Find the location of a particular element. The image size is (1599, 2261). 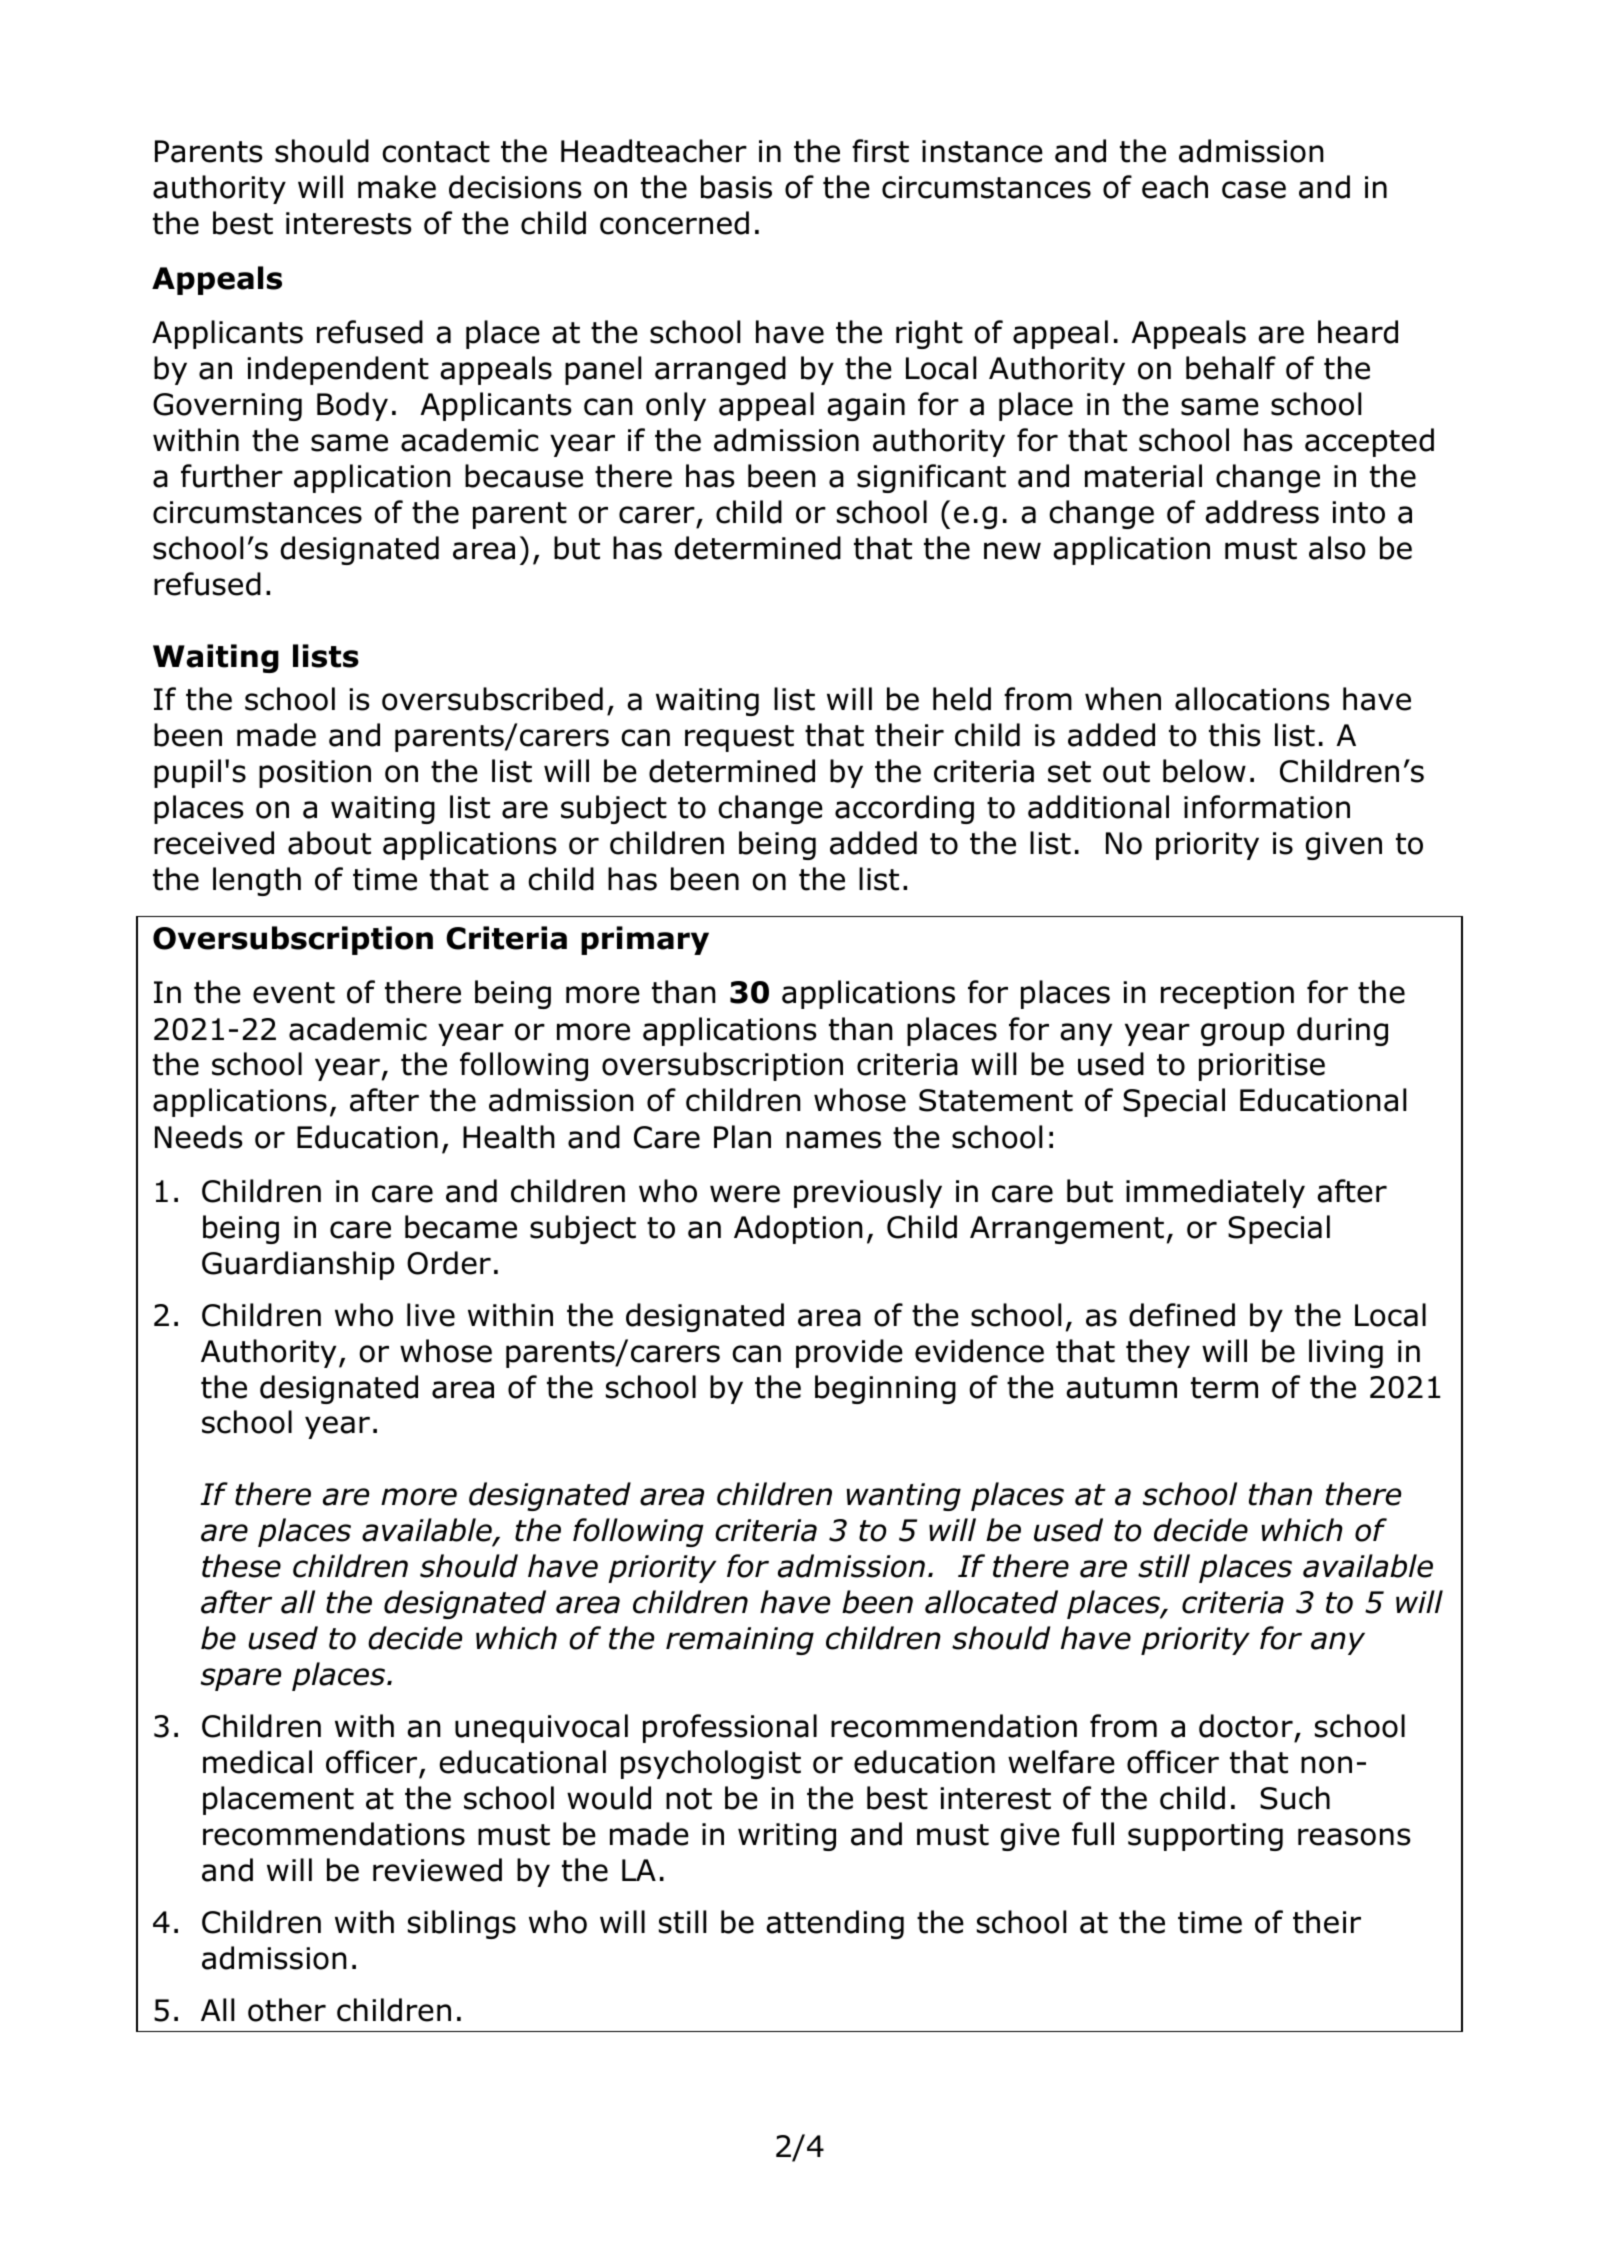

event is located at coordinates (294, 993).
